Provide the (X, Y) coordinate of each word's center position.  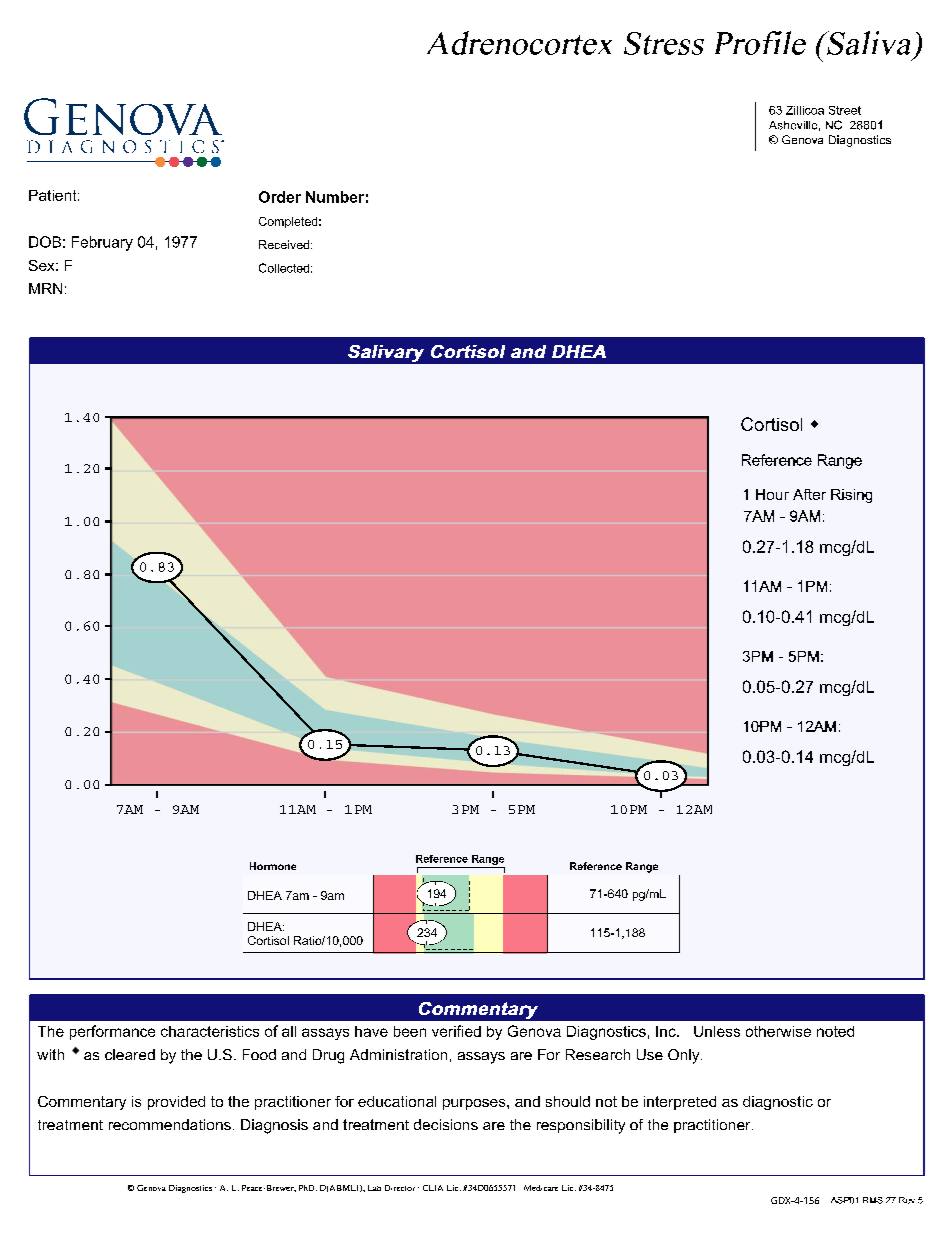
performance (112, 1032)
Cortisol (268, 940)
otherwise (778, 1031)
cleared (130, 1054)
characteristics (210, 1031)
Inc (667, 1031)
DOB (45, 242)
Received (285, 244)
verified (456, 1031)
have (371, 1031)
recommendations (170, 1124)
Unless (717, 1031)
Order (280, 197)
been (410, 1031)
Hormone (273, 866)
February (102, 243)
